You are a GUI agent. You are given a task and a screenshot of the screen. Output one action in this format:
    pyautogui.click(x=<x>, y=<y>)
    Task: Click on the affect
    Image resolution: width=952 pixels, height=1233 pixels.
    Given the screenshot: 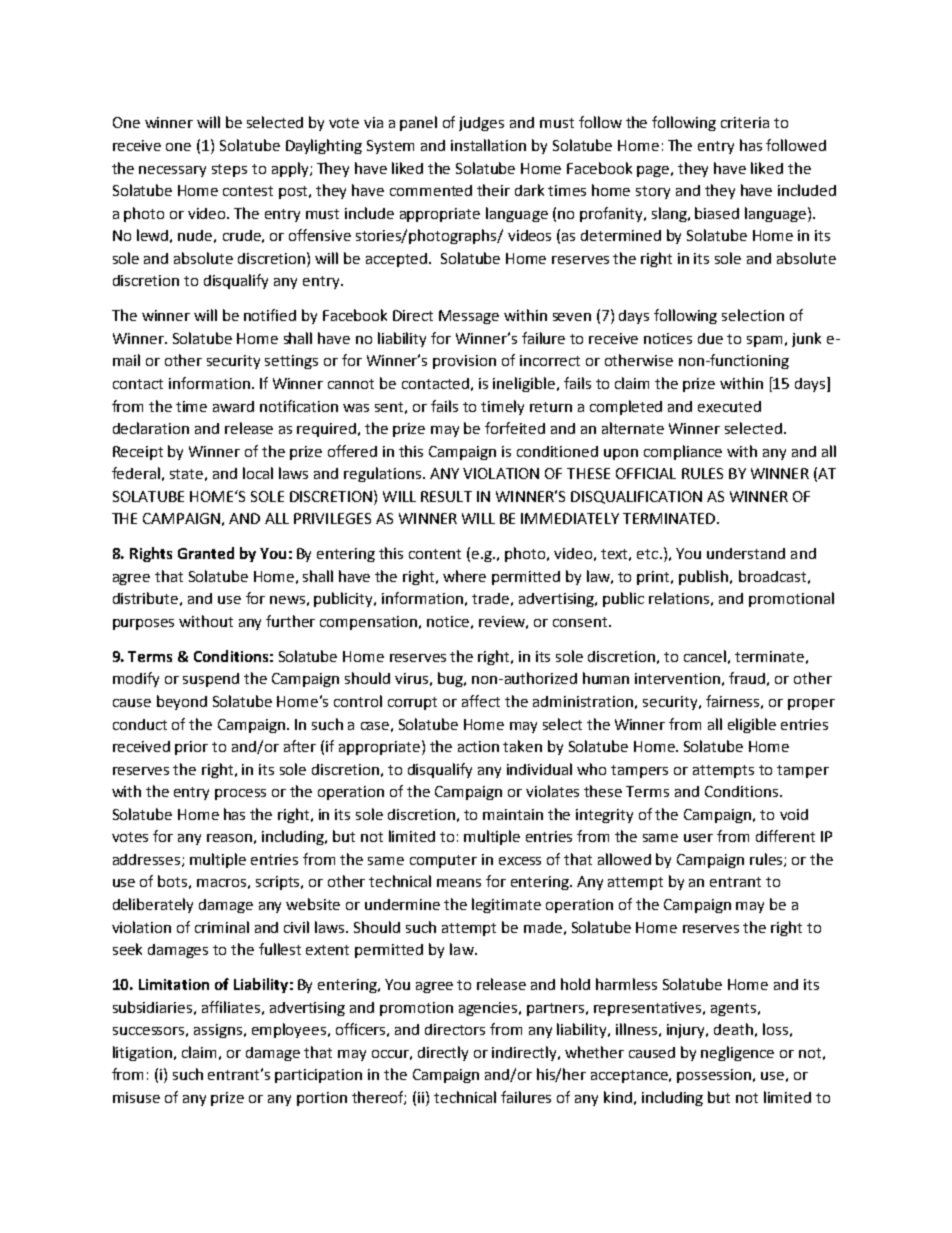 What is the action you would take?
    pyautogui.click(x=481, y=701)
